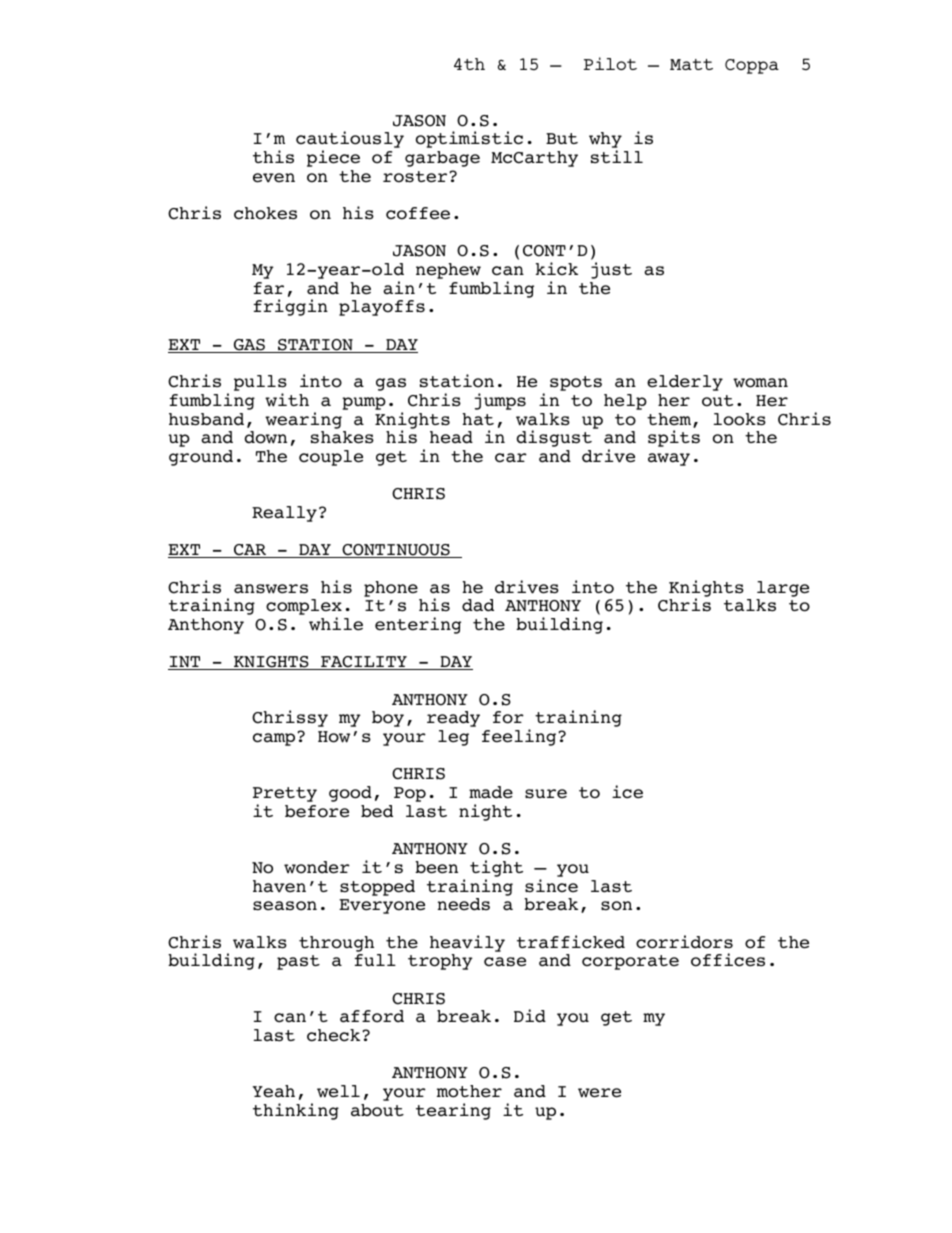 The width and height of the screenshot is (952, 1233). Describe the element at coordinates (684, 942) in the screenshot. I see `corridors` at that location.
